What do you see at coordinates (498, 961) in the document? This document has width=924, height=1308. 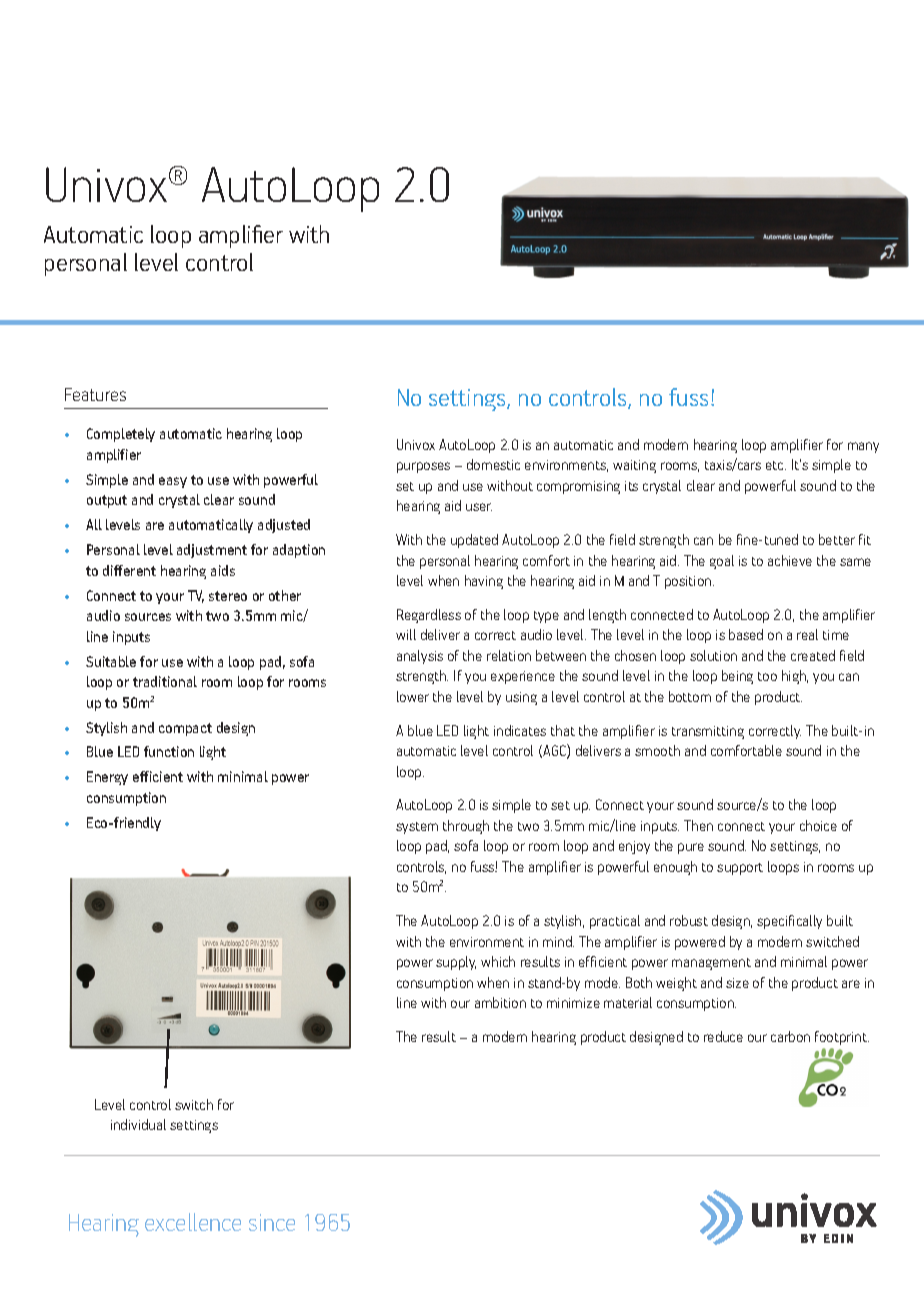 I see `which` at bounding box center [498, 961].
